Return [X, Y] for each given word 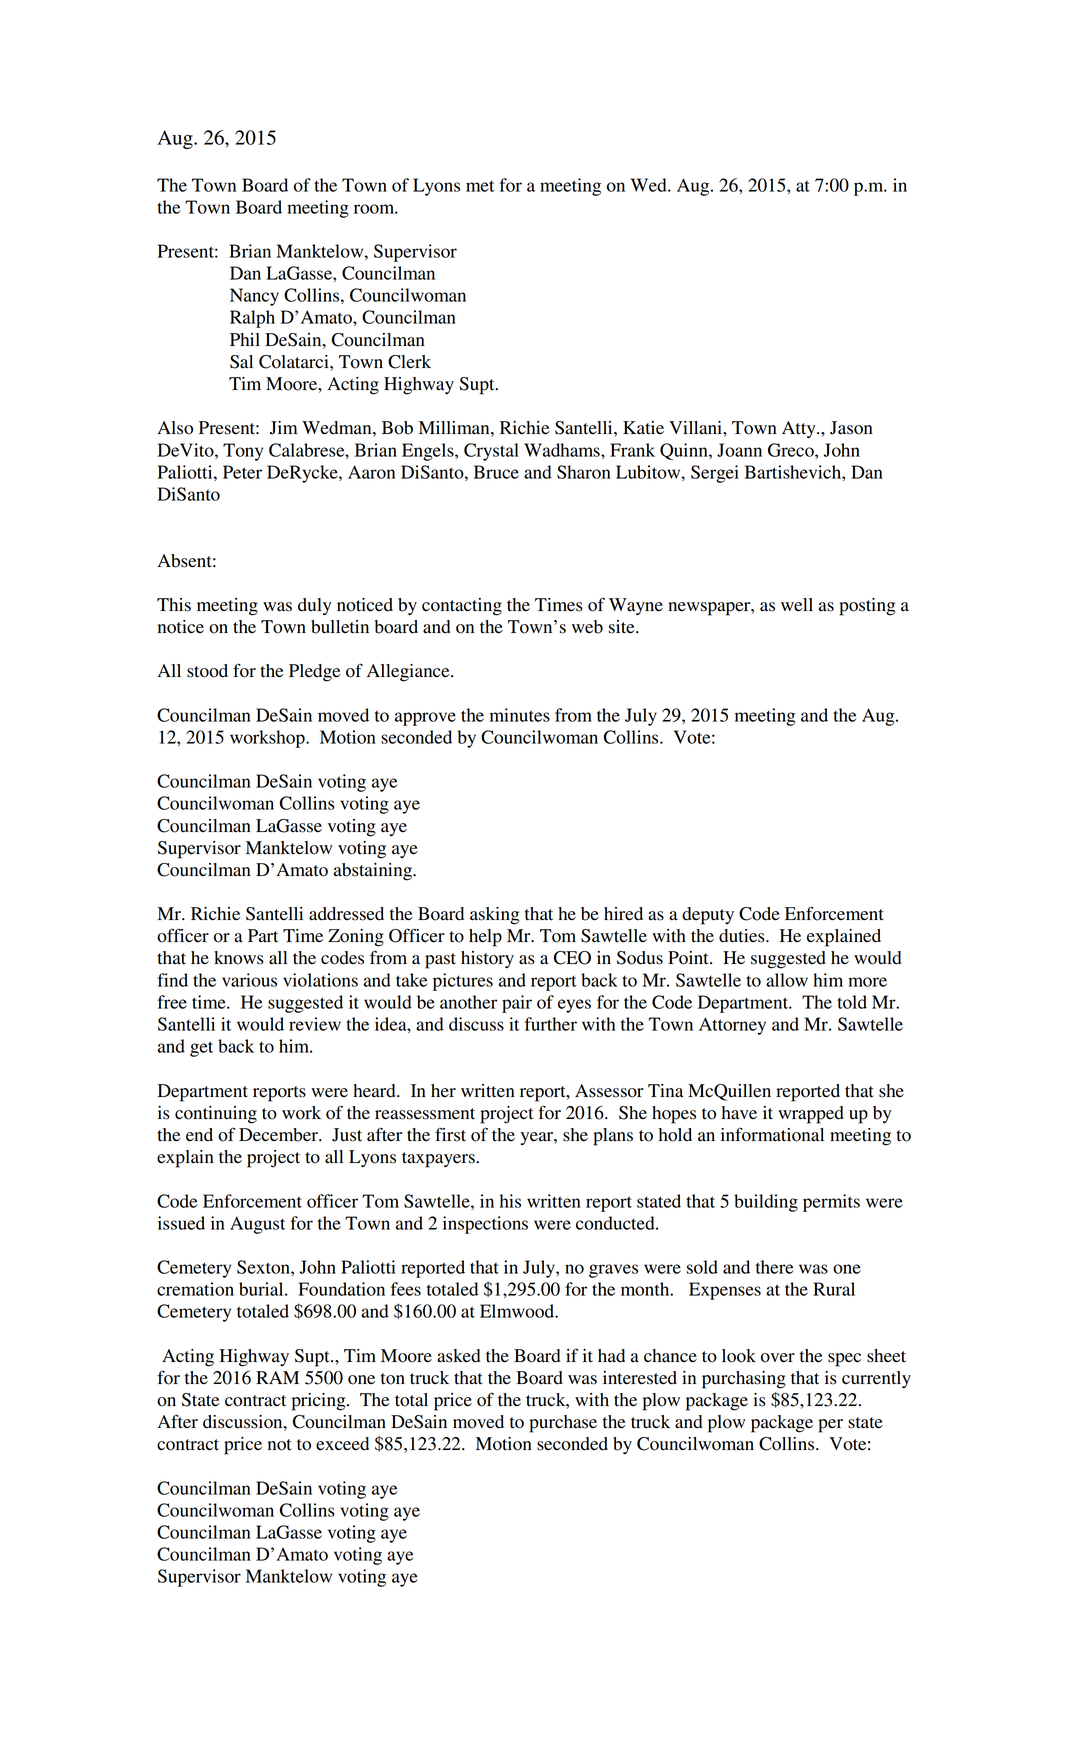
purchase [563, 1424]
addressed [346, 914]
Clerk [409, 362]
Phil [245, 339]
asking [494, 916]
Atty [800, 429]
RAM [277, 1377]
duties [743, 936]
